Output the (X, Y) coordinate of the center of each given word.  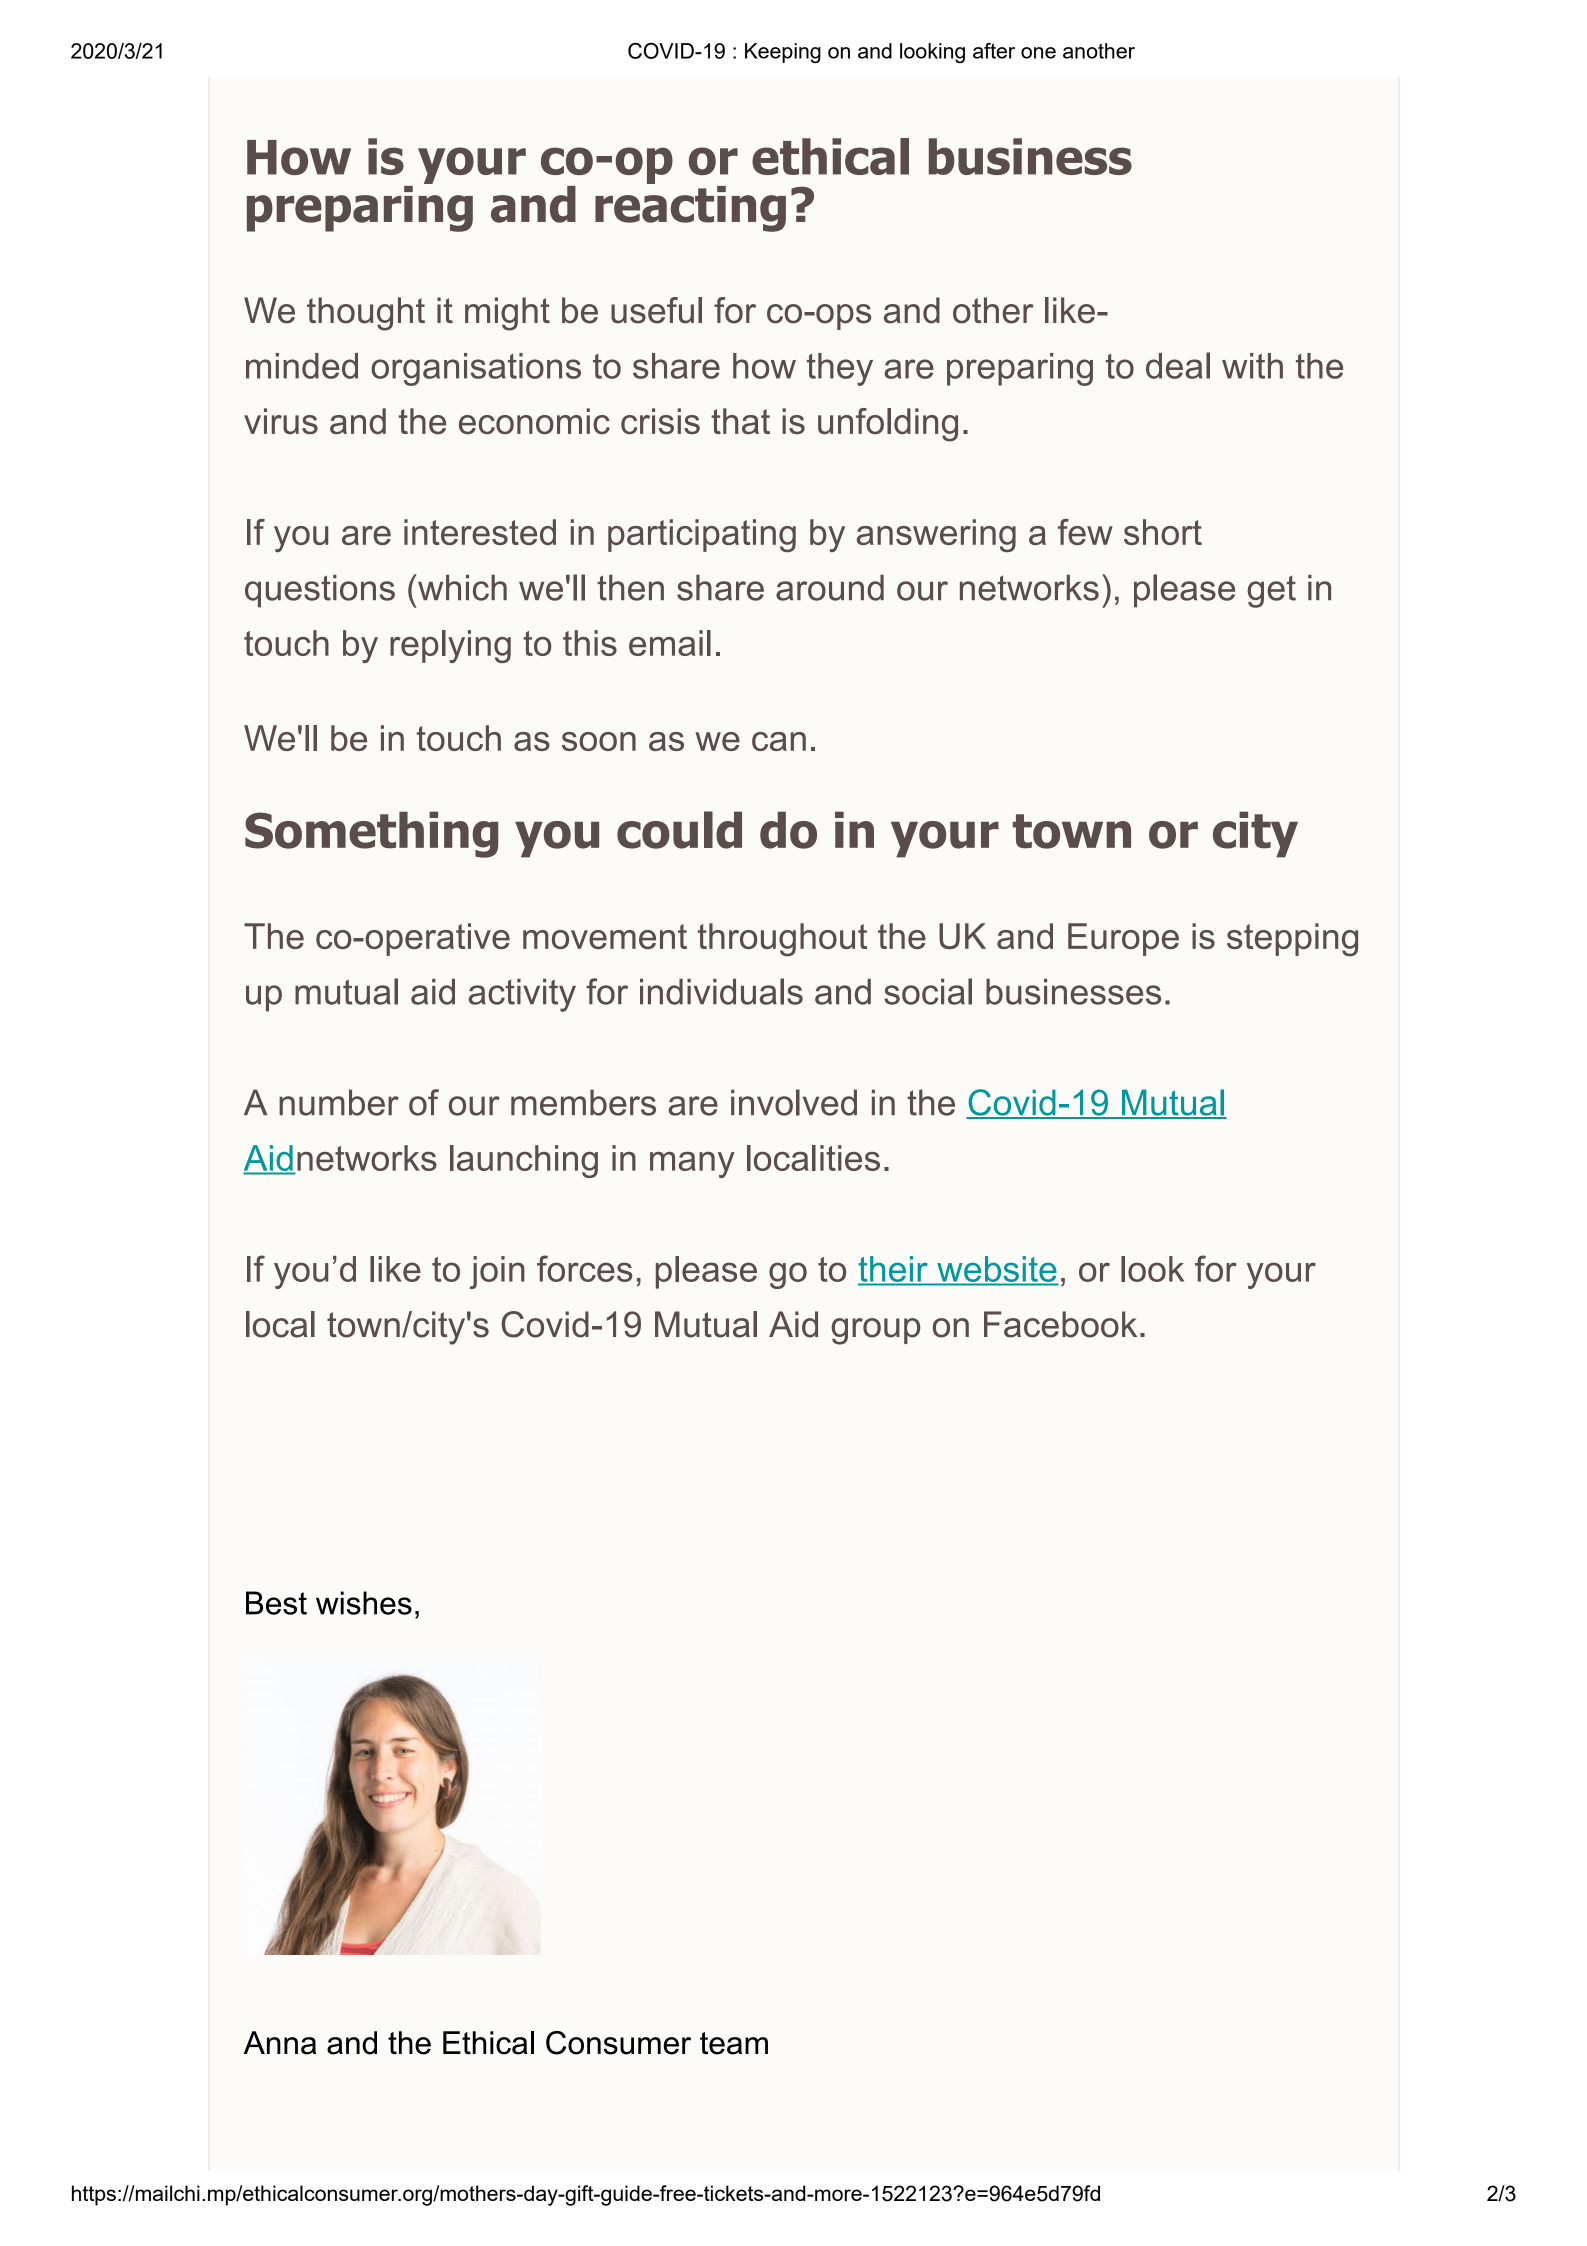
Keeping (783, 53)
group (875, 1331)
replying (450, 646)
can (779, 741)
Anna (280, 2043)
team (734, 2043)
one (1038, 53)
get (1271, 592)
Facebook (1060, 1324)
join (497, 1272)
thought (366, 314)
